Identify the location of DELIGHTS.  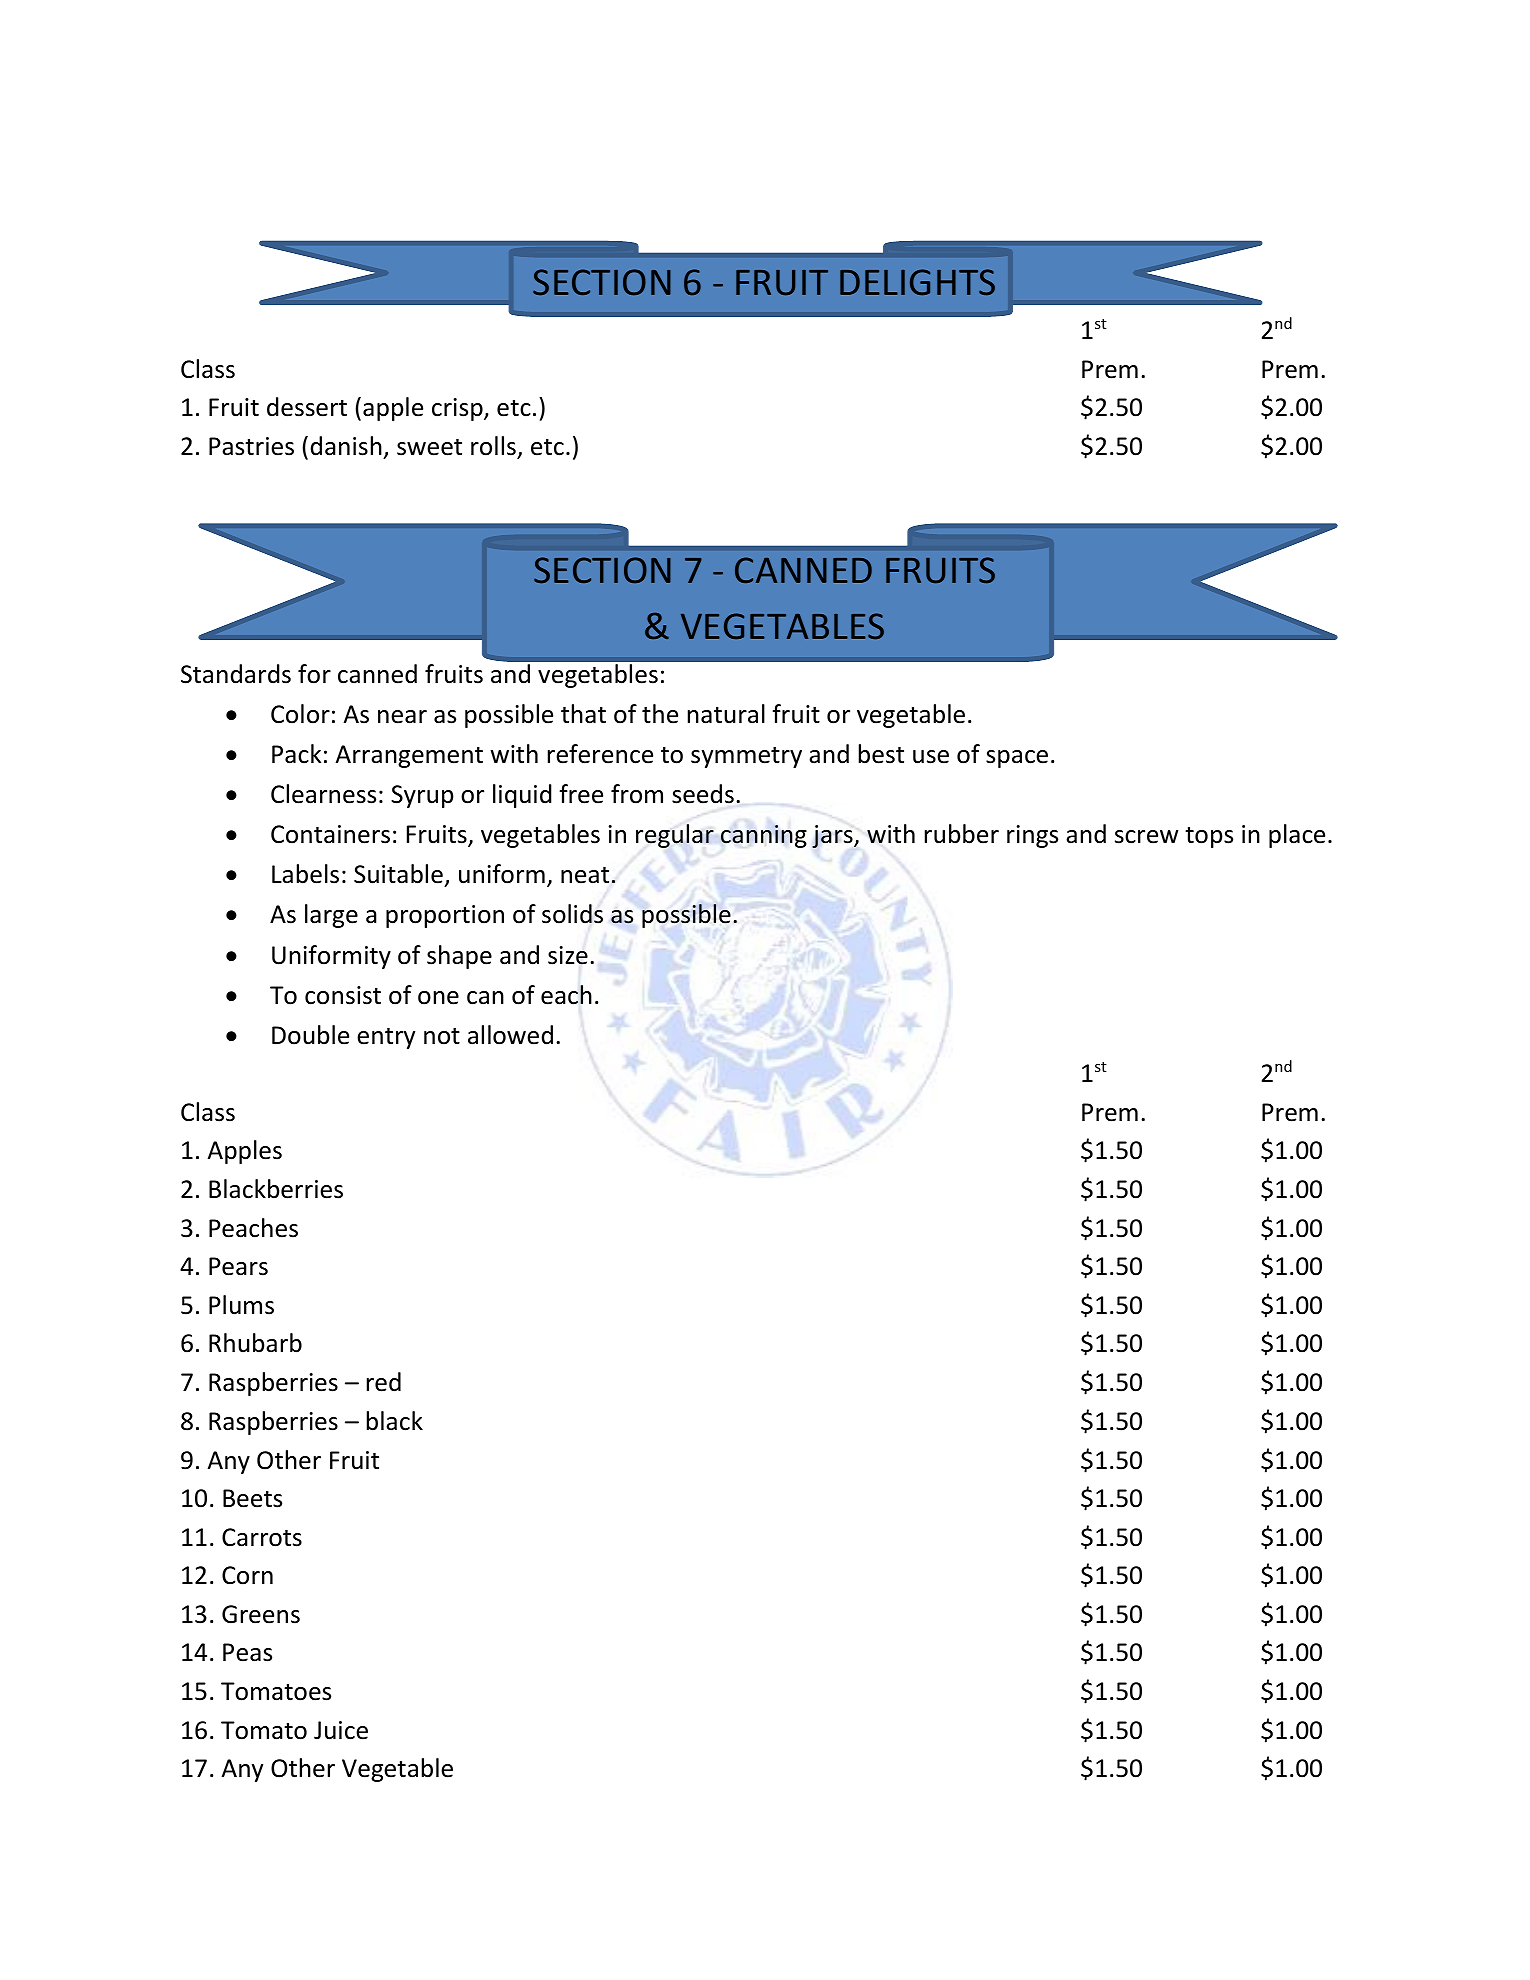
(917, 282).
